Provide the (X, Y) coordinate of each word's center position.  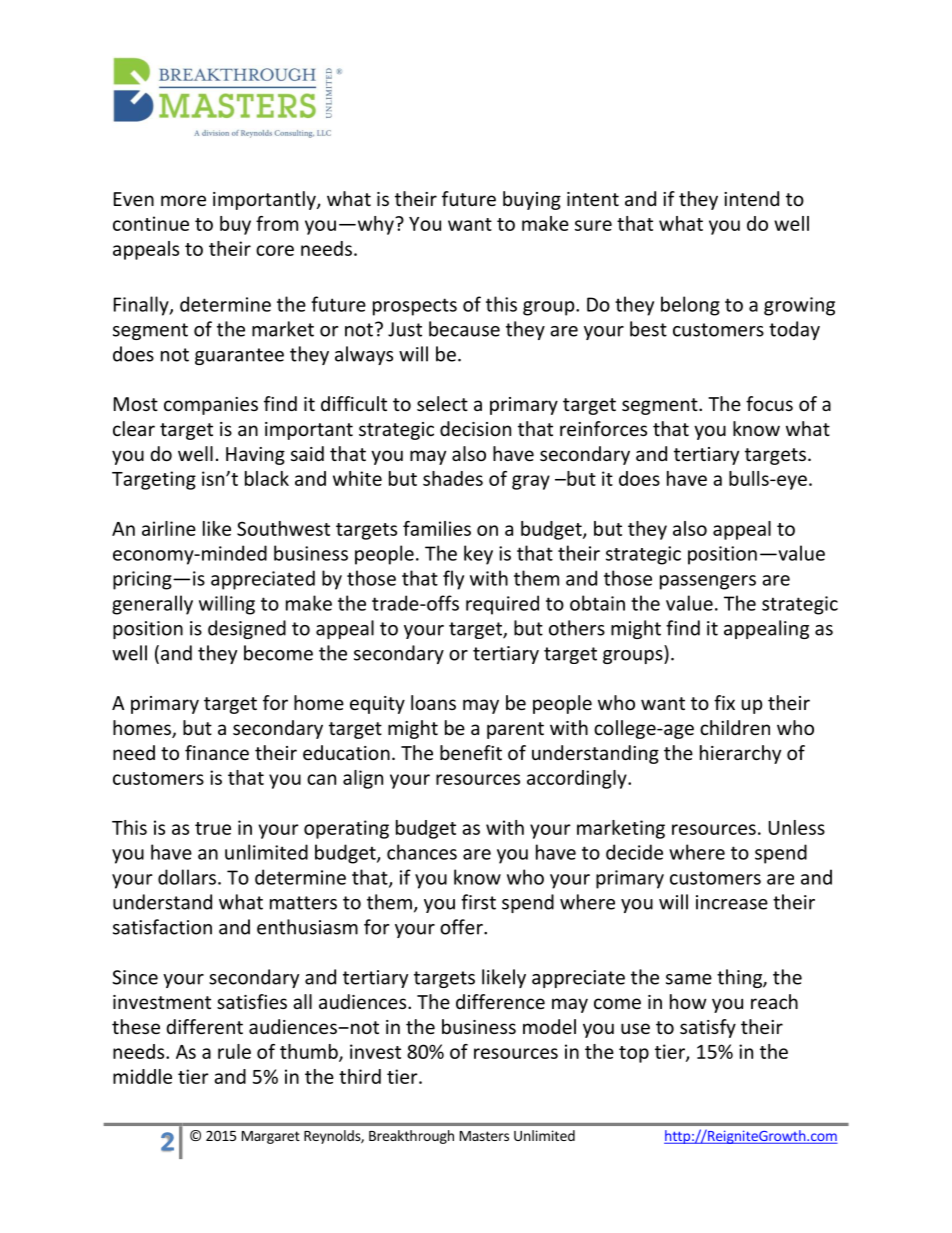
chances (422, 852)
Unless (797, 827)
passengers (708, 582)
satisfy (708, 1028)
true (213, 828)
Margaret (271, 1137)
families (437, 528)
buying (532, 200)
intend (751, 198)
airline (169, 528)
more (183, 200)
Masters (484, 1136)
